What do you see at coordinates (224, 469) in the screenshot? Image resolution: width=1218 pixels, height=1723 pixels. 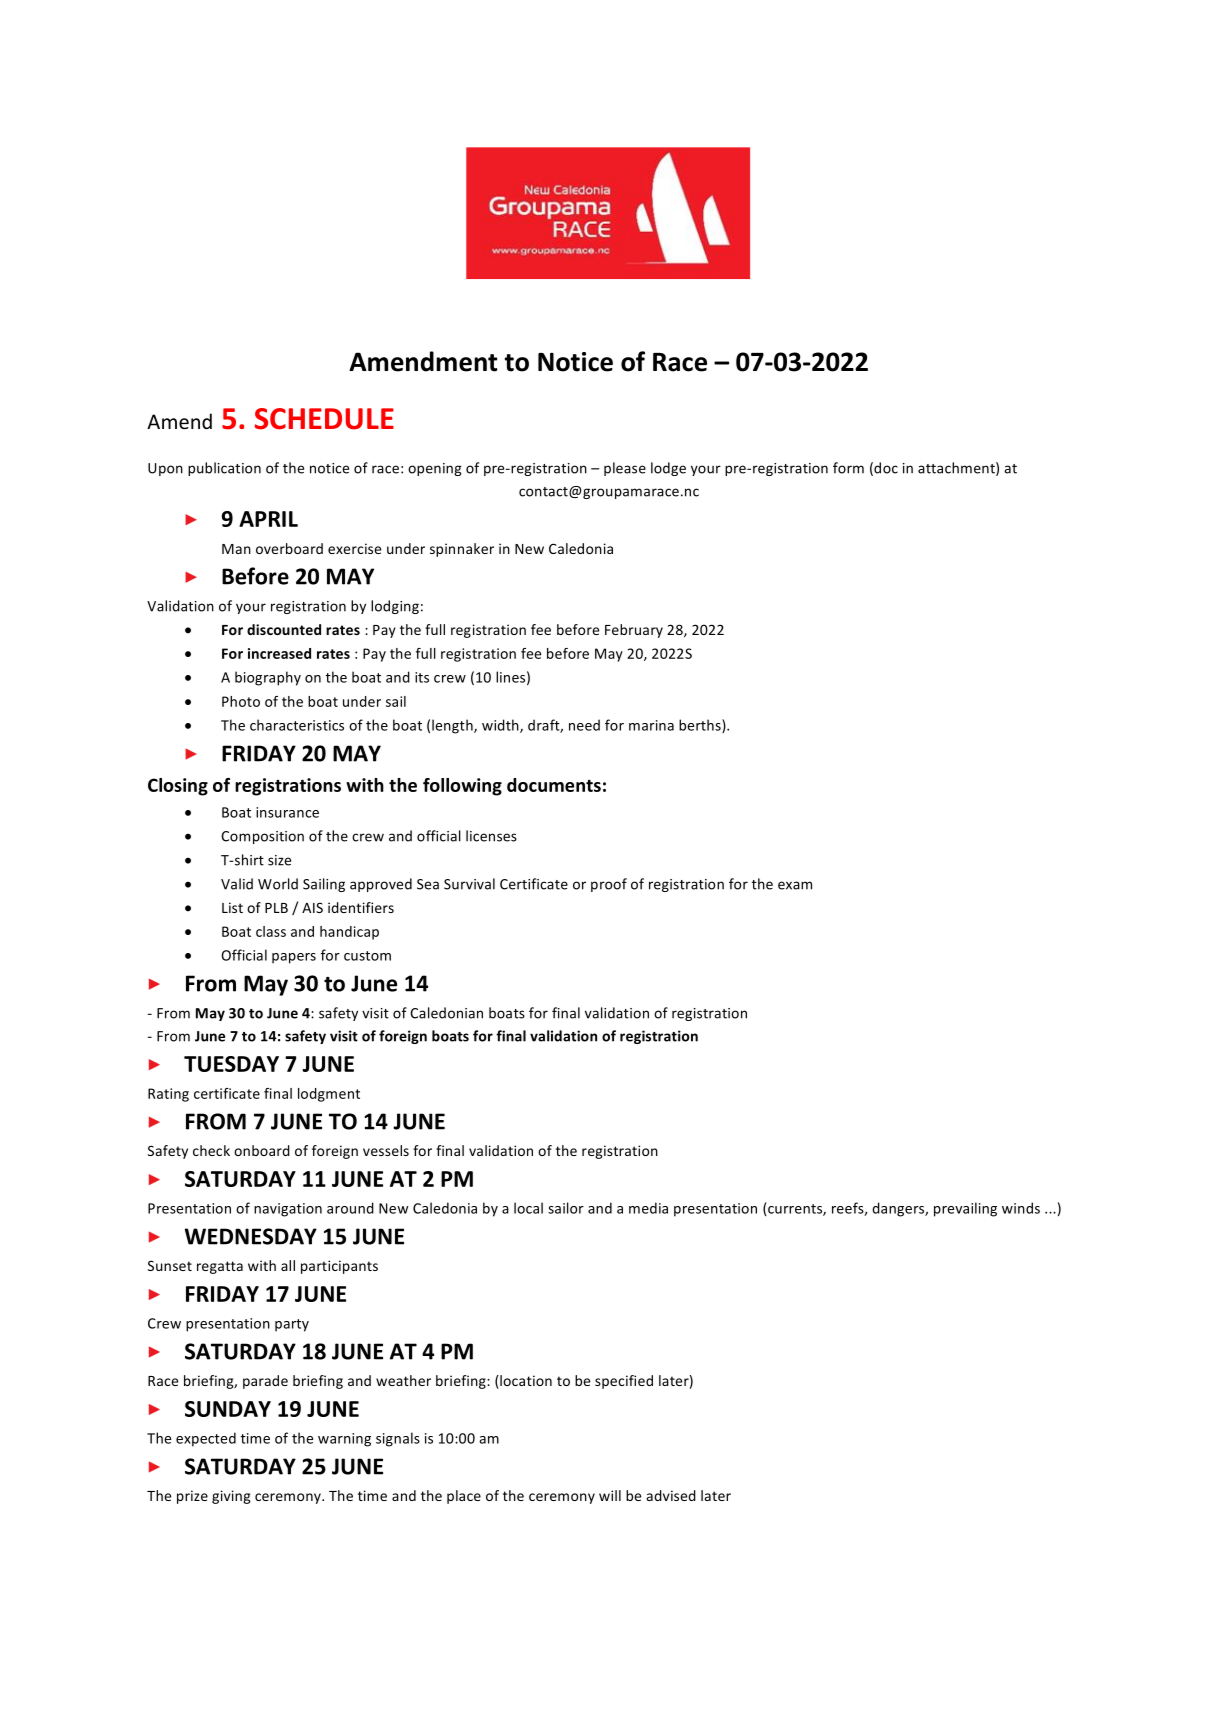 I see `publication` at bounding box center [224, 469].
